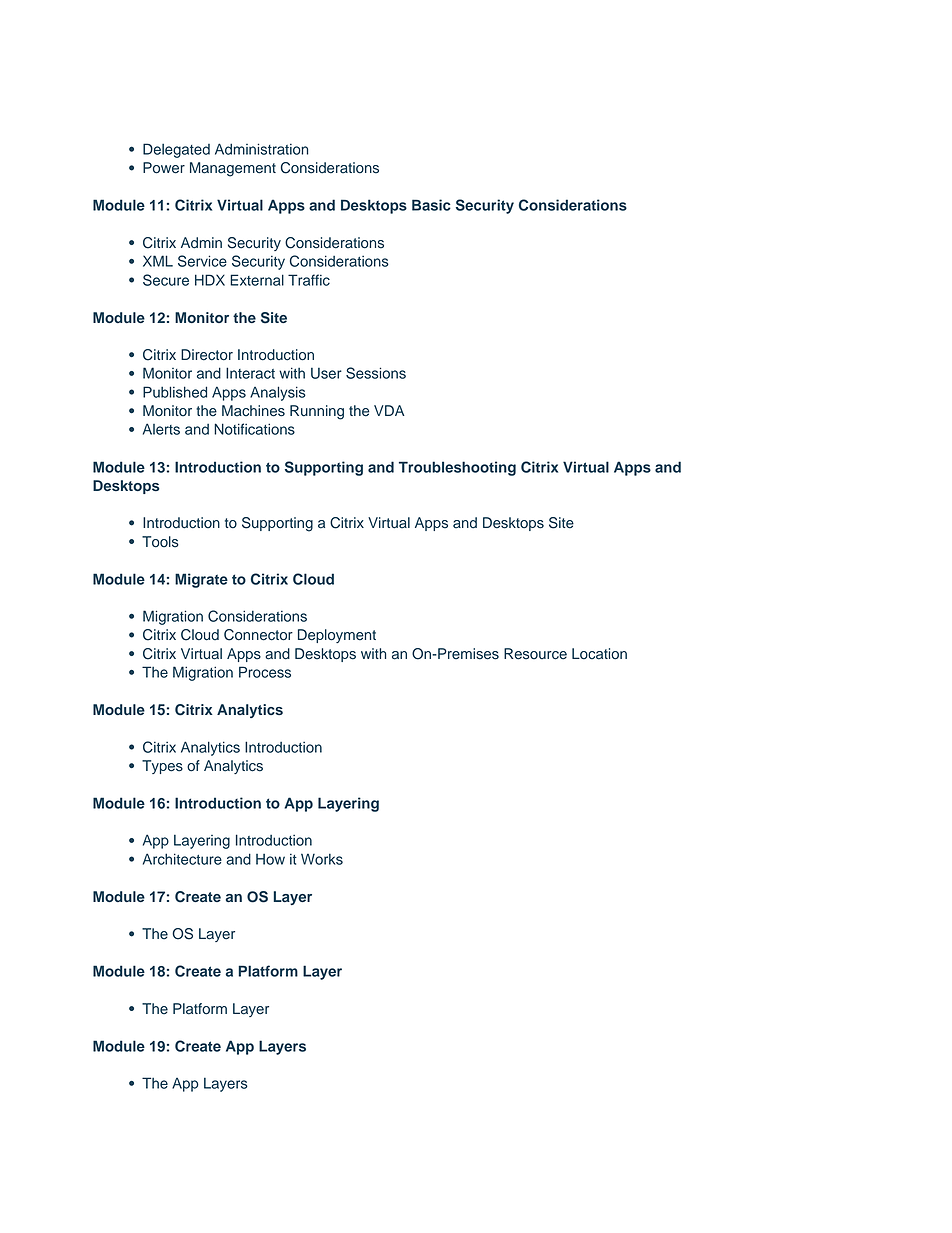  I want to click on Running, so click(317, 412).
